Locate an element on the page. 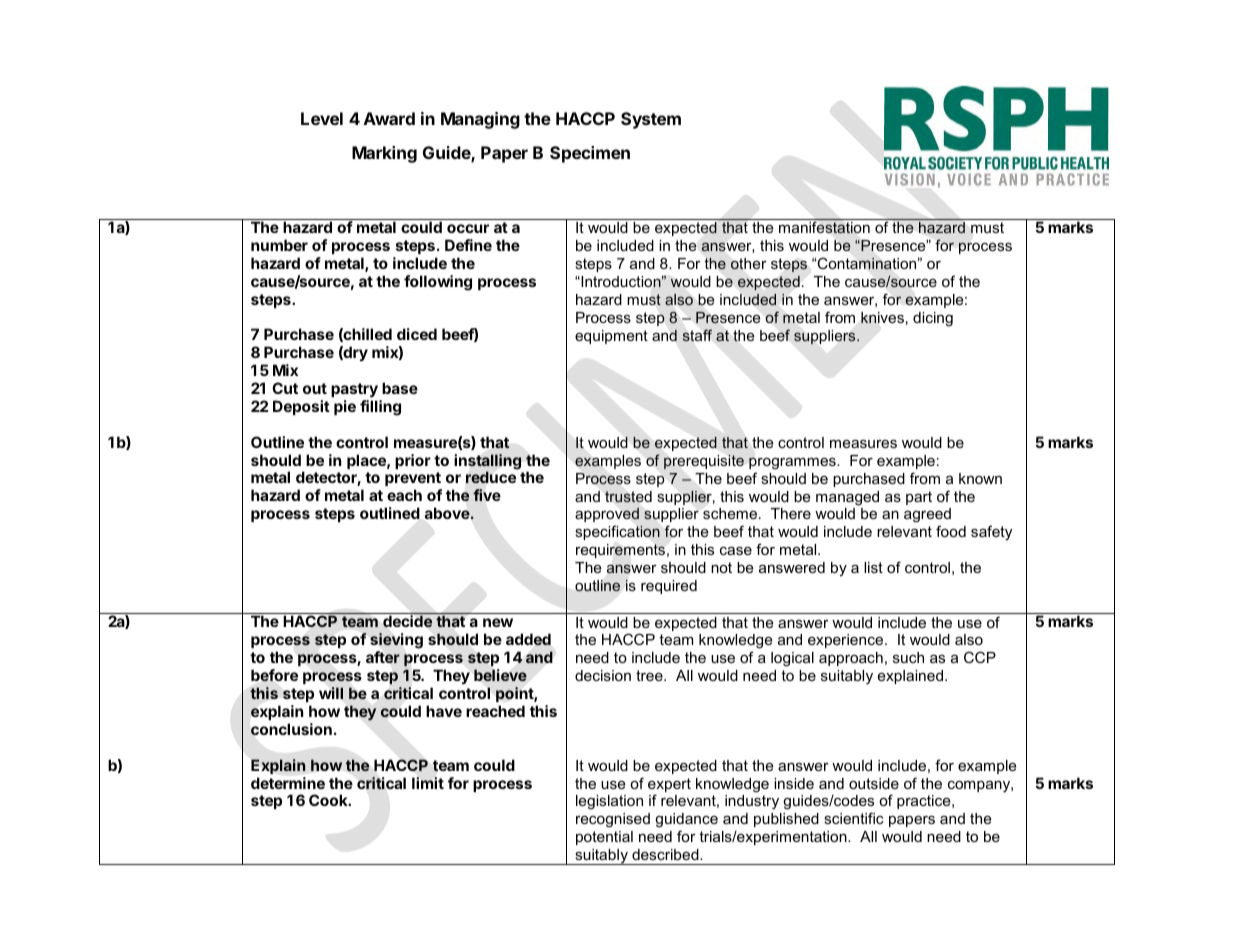 The height and width of the page is (952, 1233). System is located at coordinates (651, 120).
